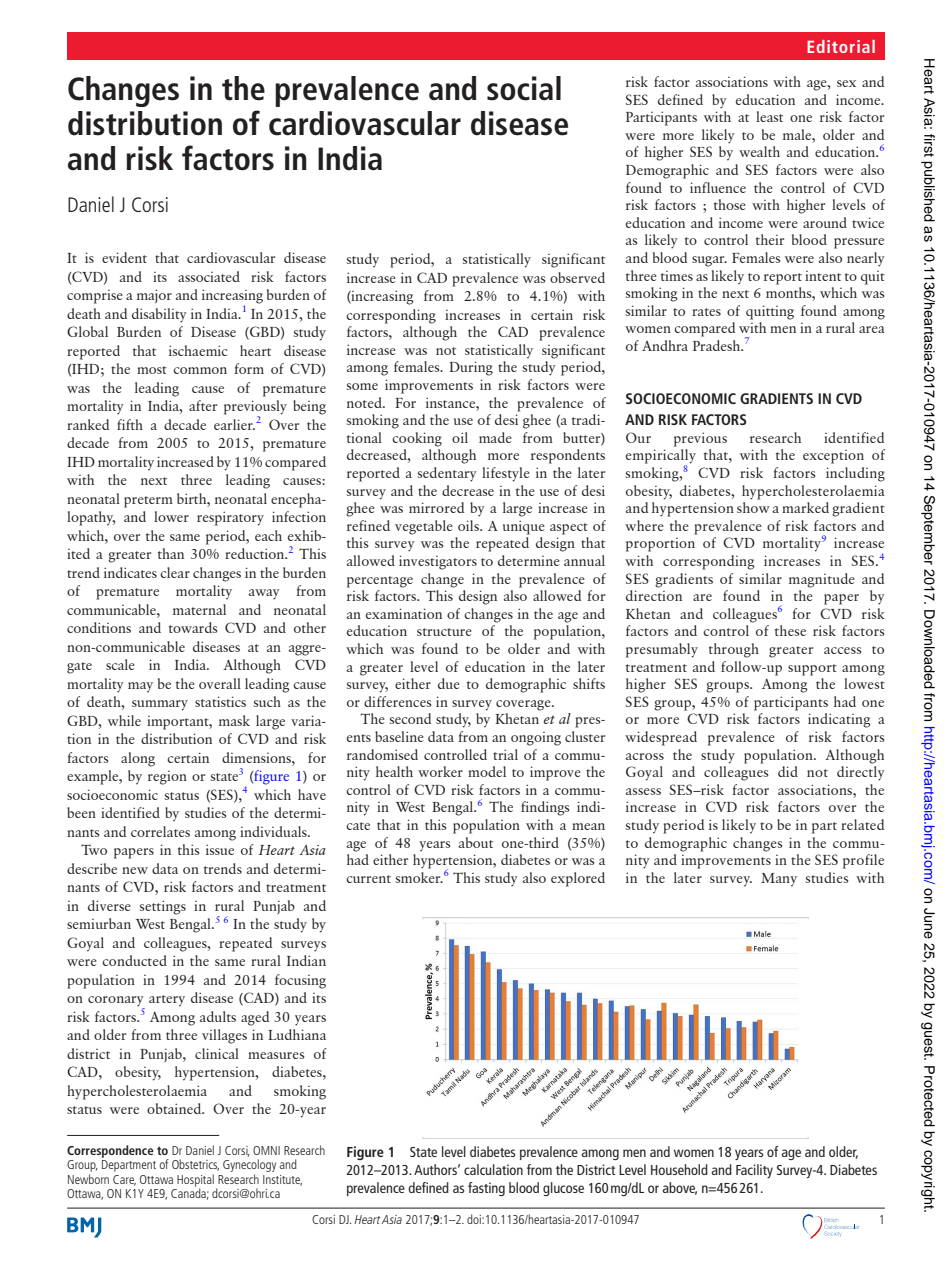 The image size is (952, 1270). I want to click on towards, so click(193, 627).
